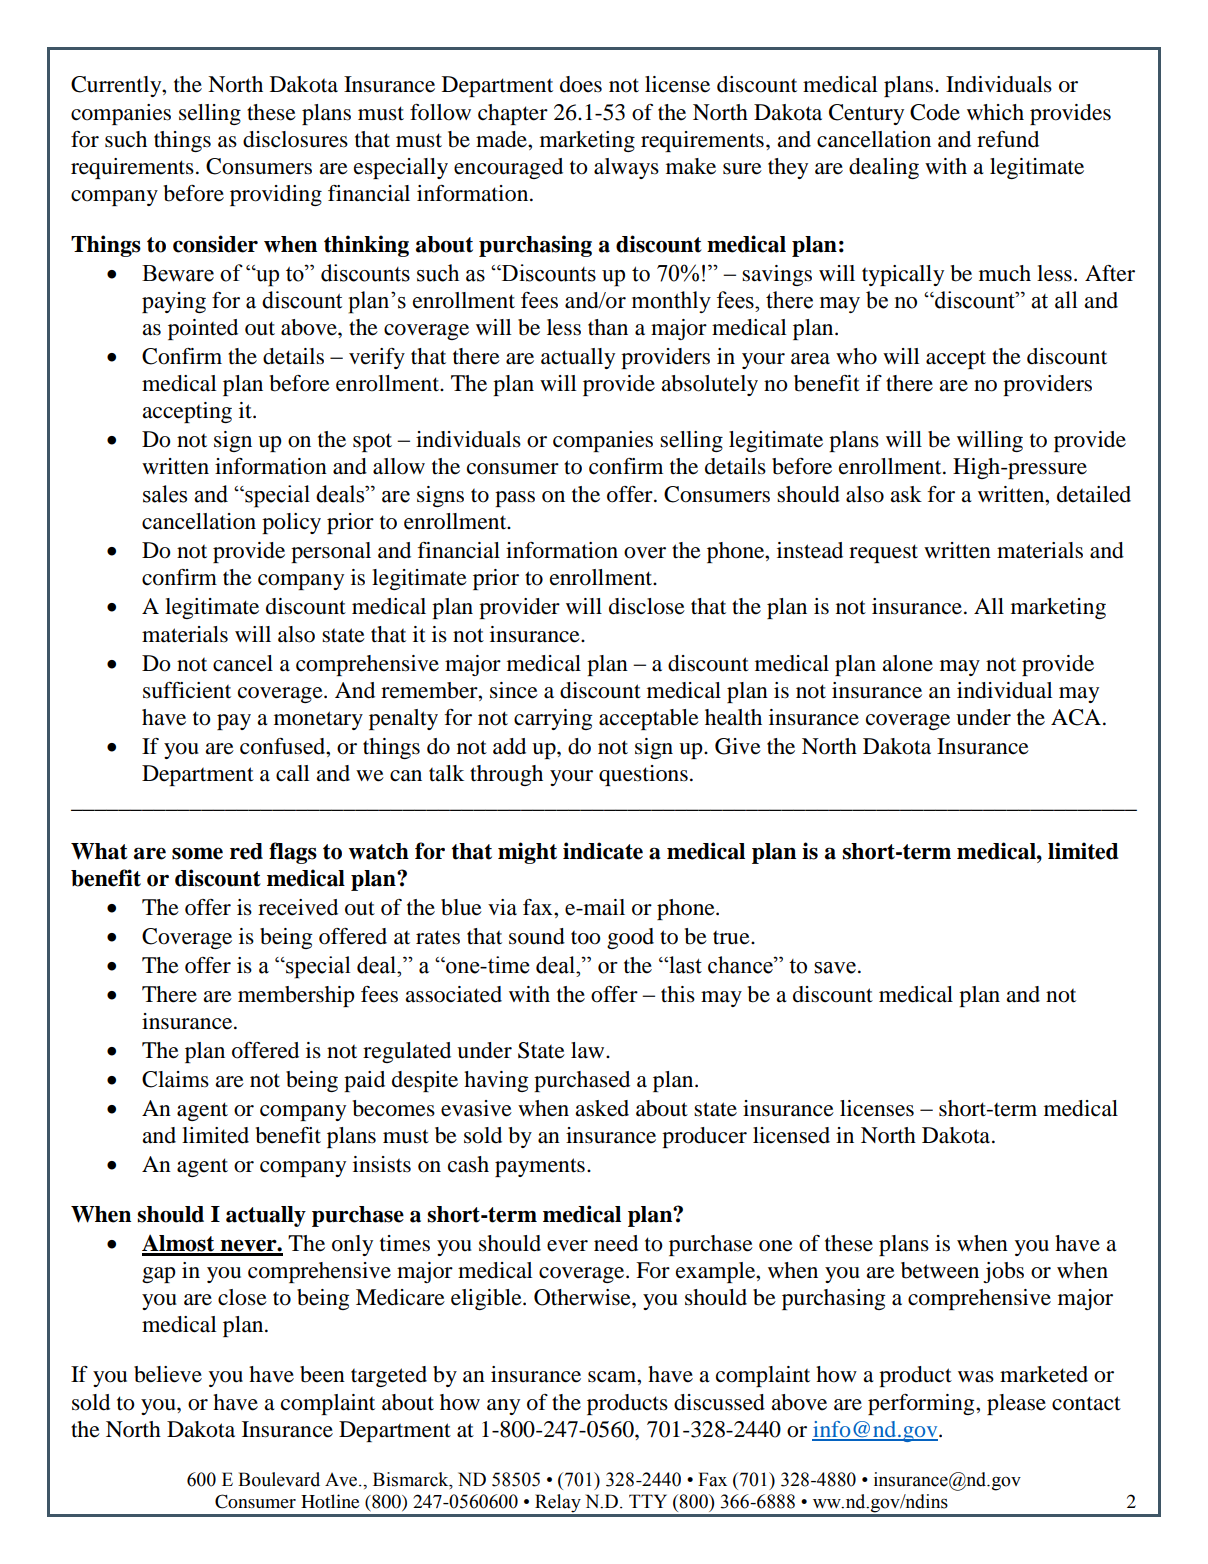 The image size is (1208, 1564). I want to click on providing, so click(276, 195).
